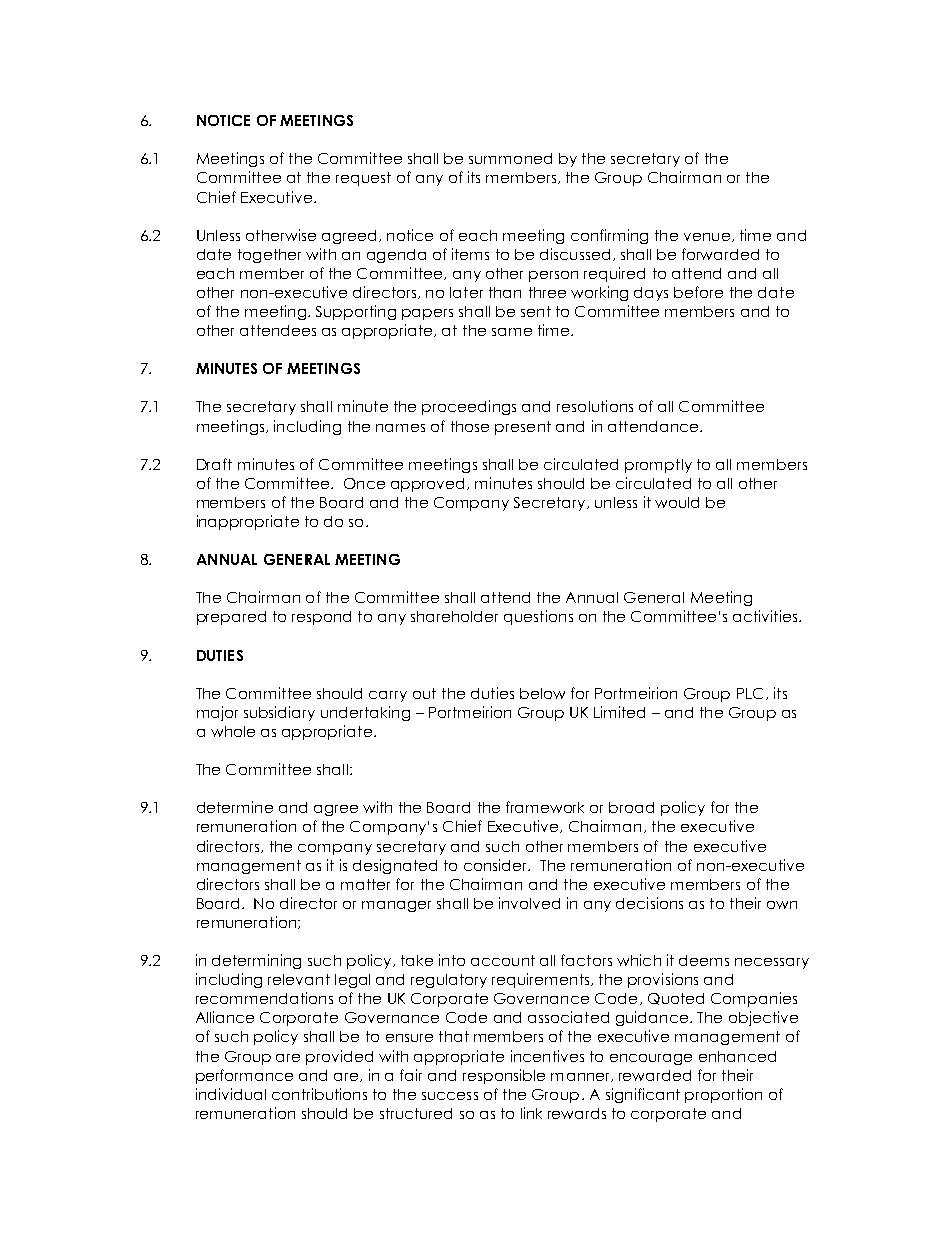  Describe the element at coordinates (321, 618) in the screenshot. I see `respond` at that location.
